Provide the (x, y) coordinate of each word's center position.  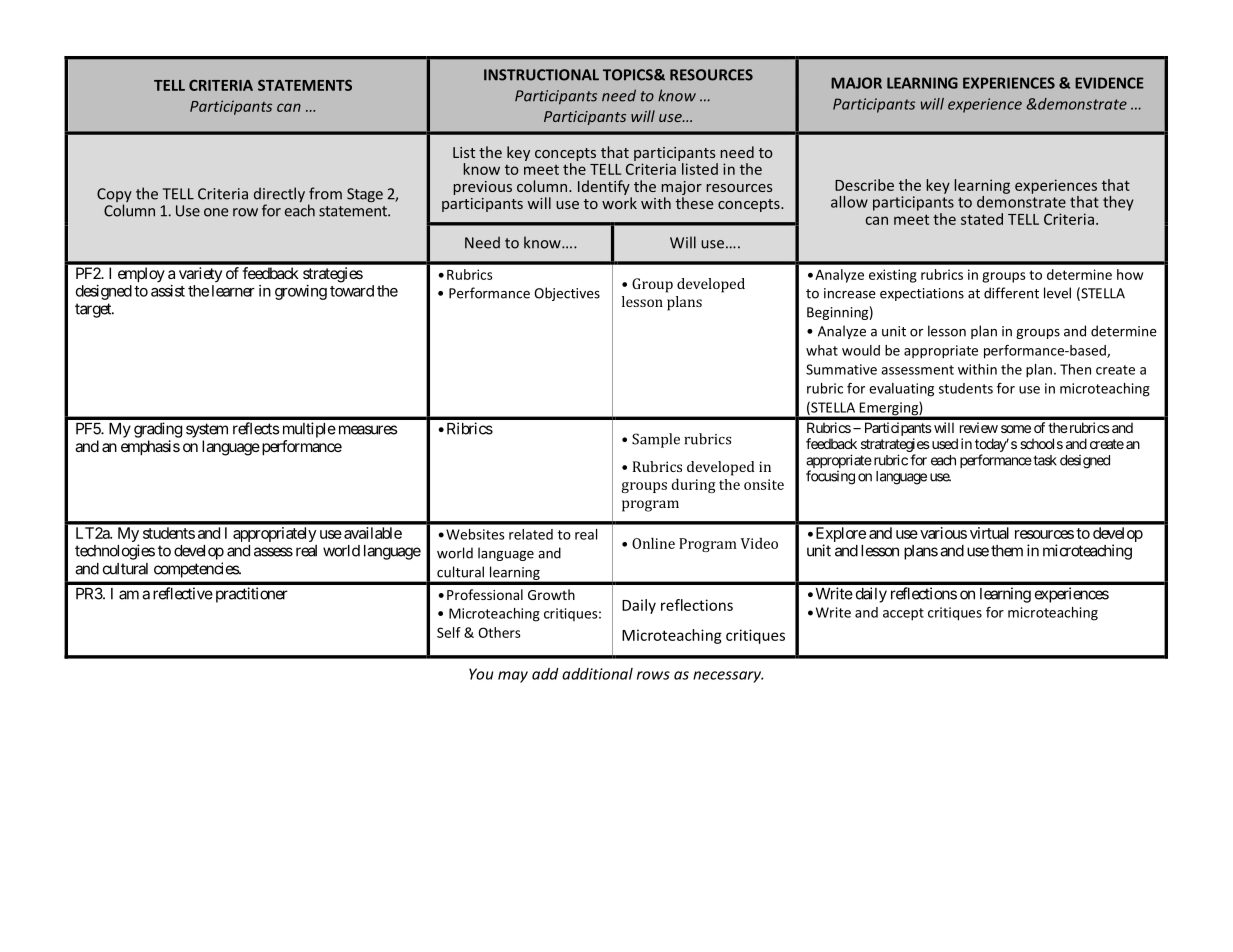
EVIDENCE (1109, 83)
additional (597, 674)
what (822, 350)
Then (1075, 369)
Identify (604, 187)
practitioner (250, 595)
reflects (256, 428)
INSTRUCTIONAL (541, 75)
